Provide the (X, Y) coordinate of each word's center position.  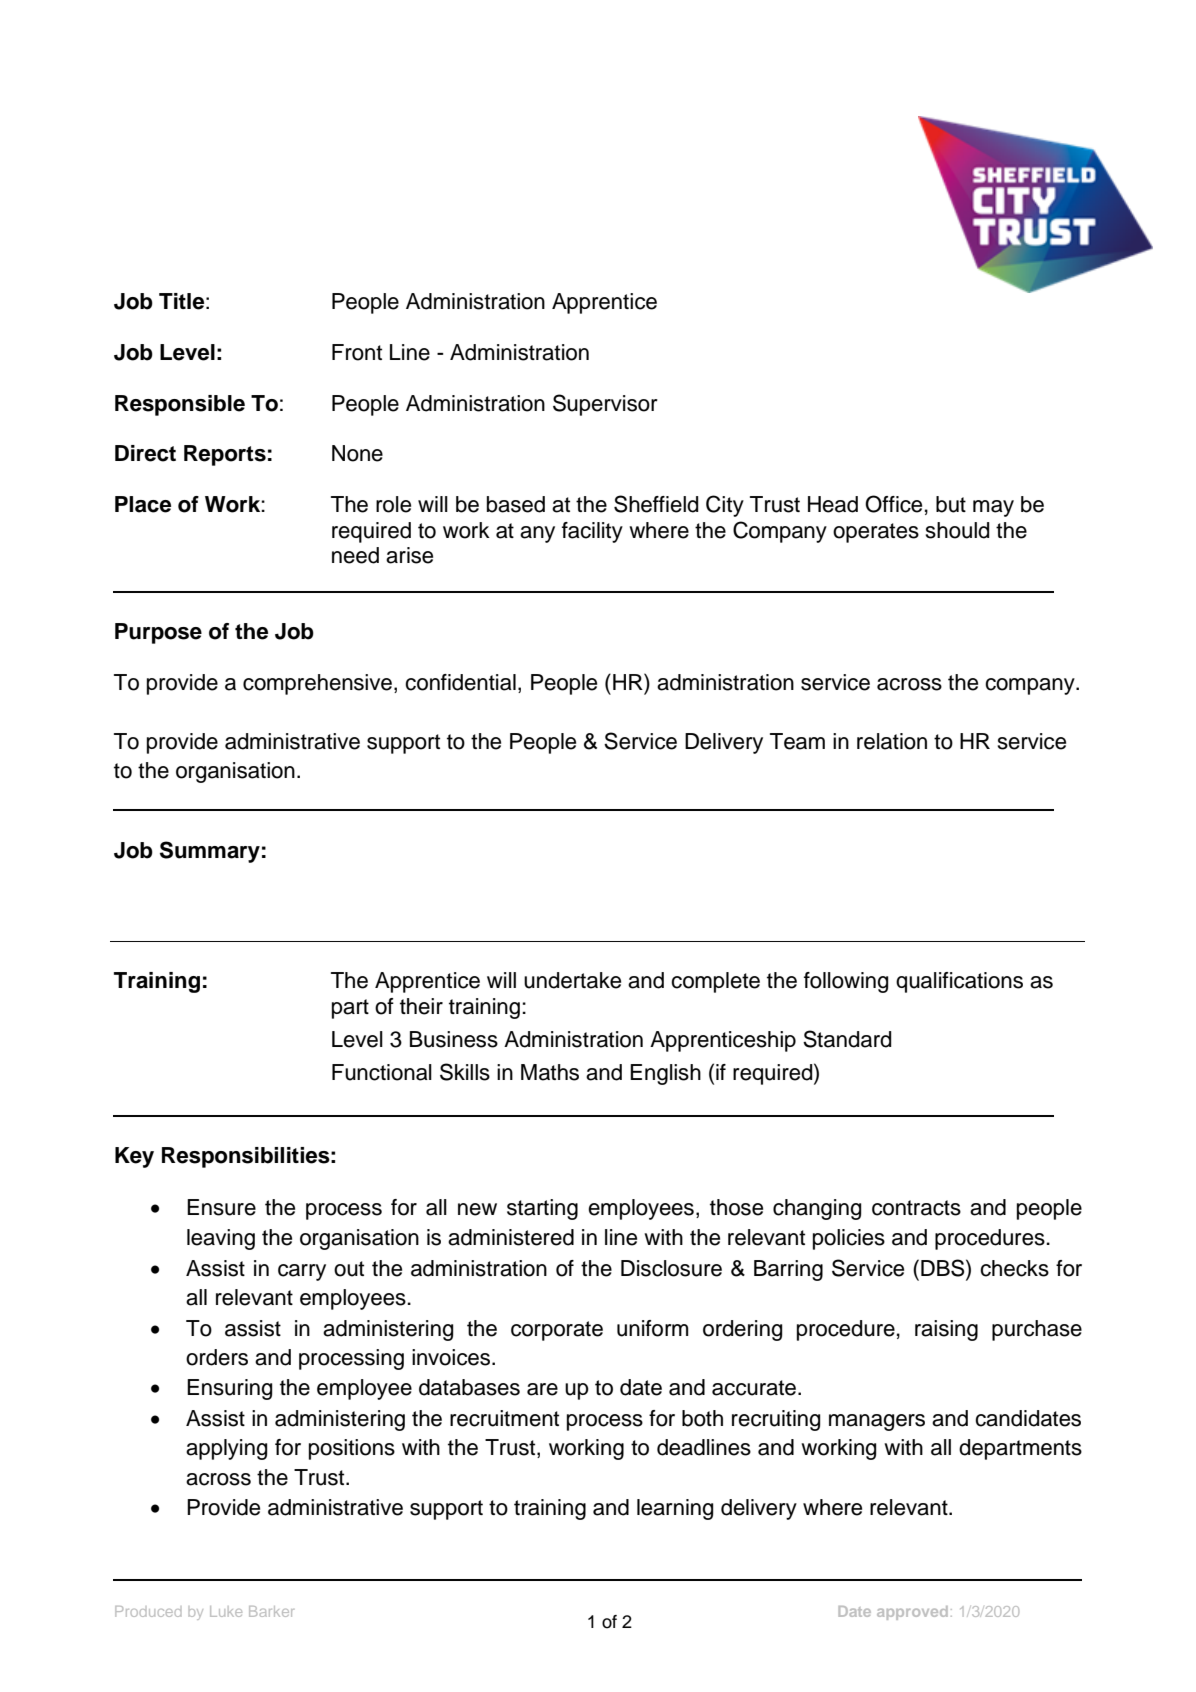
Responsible (180, 405)
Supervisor (605, 405)
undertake (572, 980)
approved (912, 1613)
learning (675, 1509)
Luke (226, 1611)
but (951, 504)
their (421, 1006)
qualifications (959, 982)
